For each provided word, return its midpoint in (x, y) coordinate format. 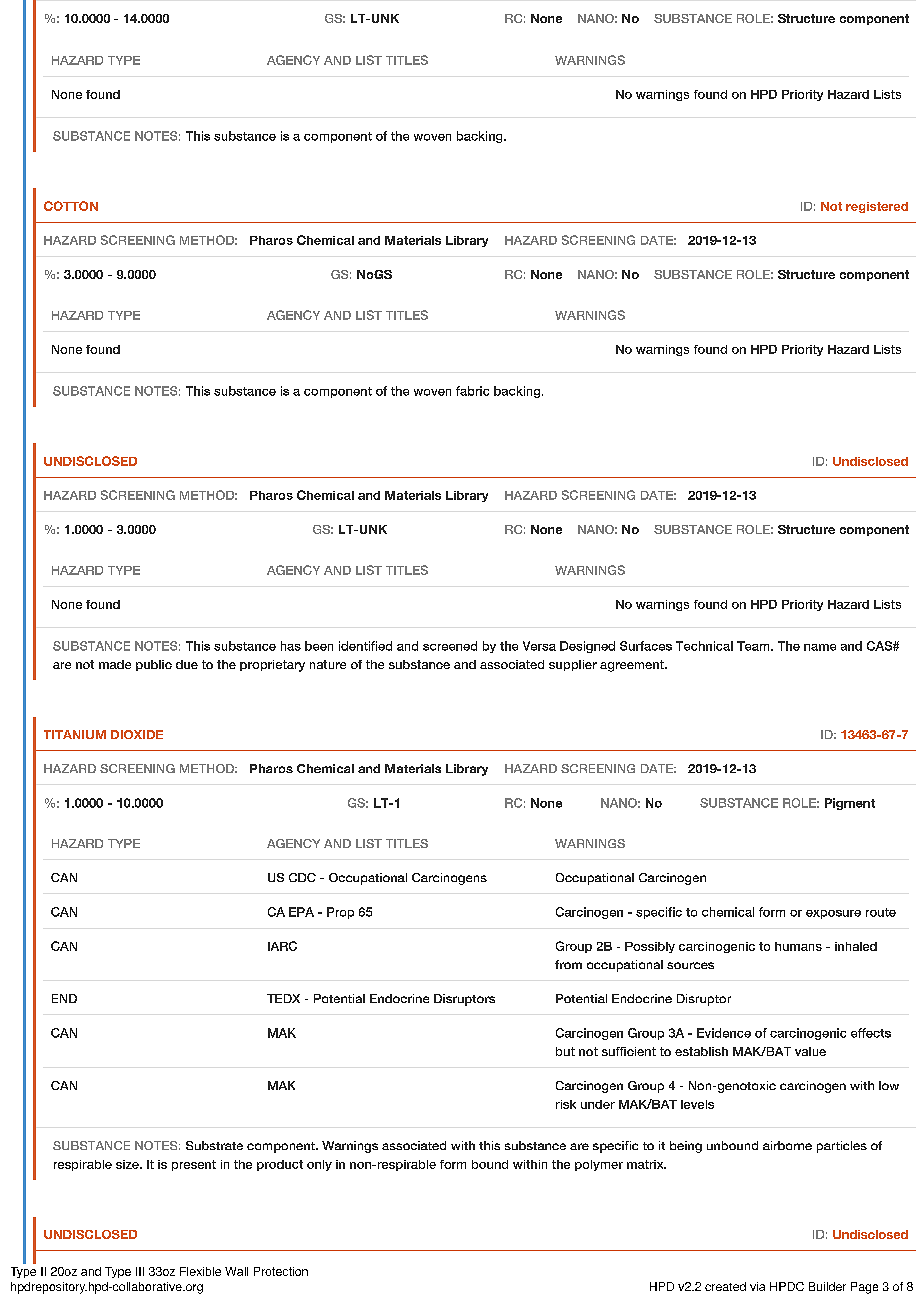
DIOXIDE (137, 734)
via (757, 1286)
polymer (599, 1165)
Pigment (850, 804)
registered (877, 207)
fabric (472, 391)
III (140, 1271)
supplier (573, 665)
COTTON (71, 206)
